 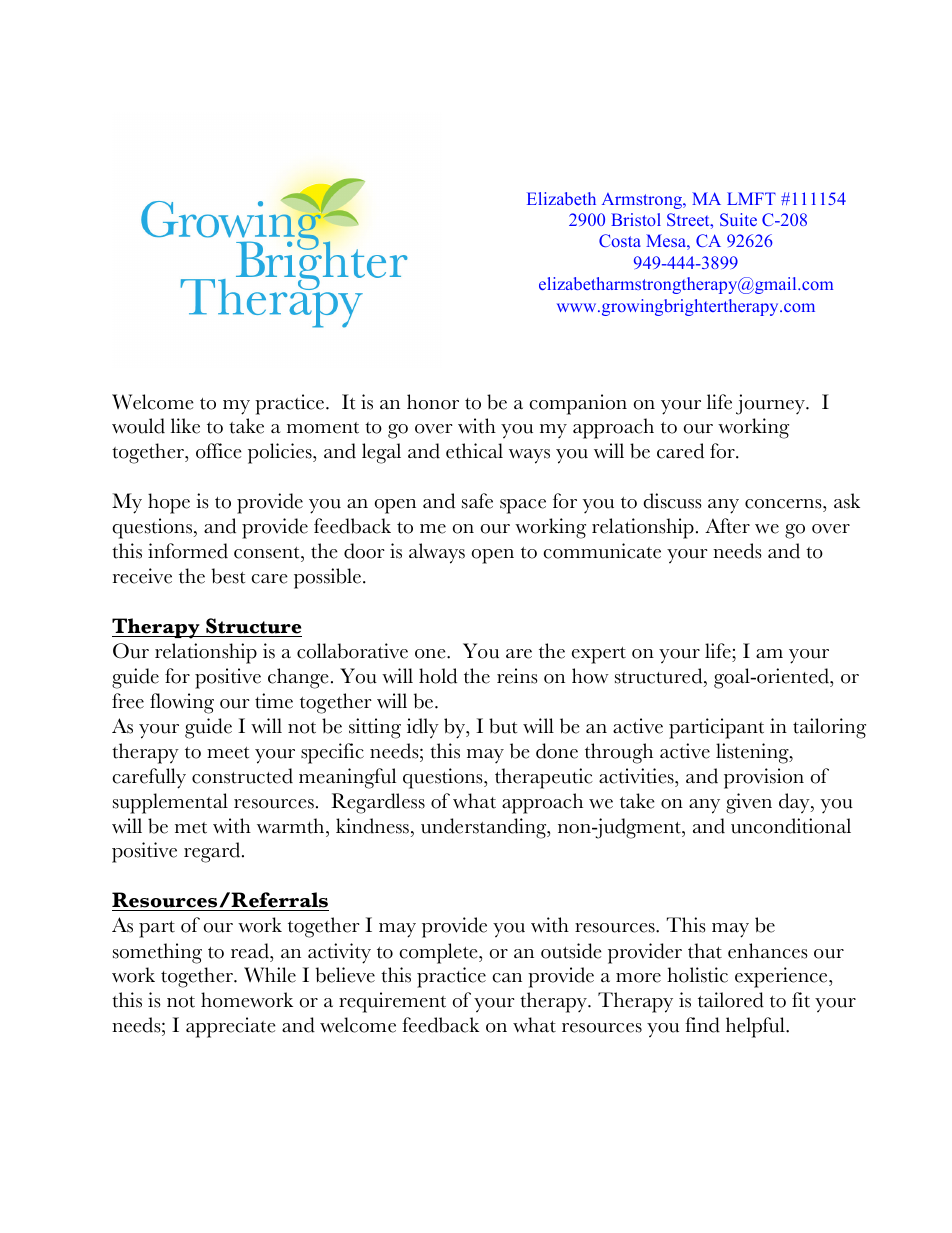 What do you see at coordinates (738, 219) in the page?
I see `Suite` at bounding box center [738, 219].
